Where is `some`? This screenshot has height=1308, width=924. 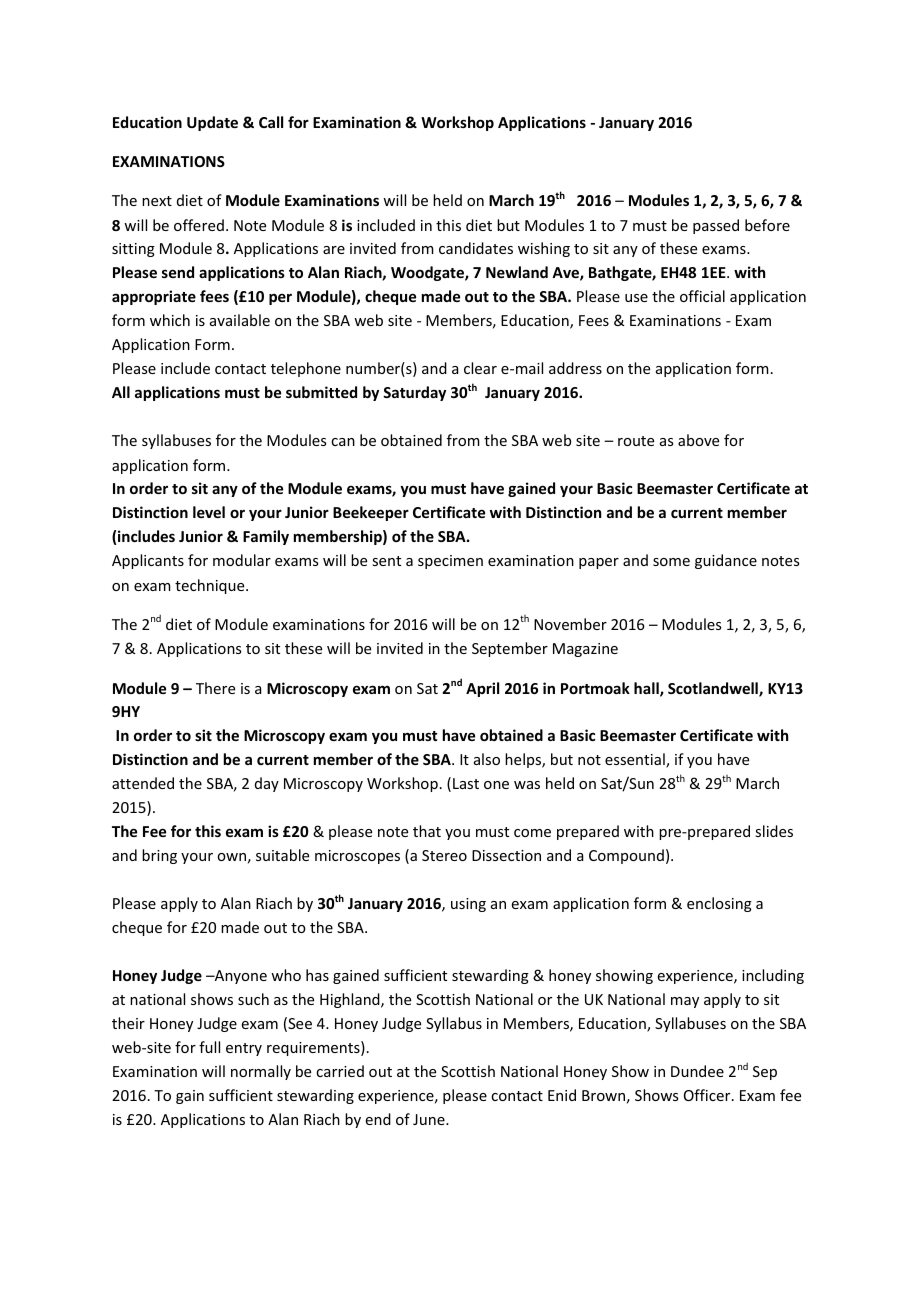
some is located at coordinates (671, 562).
